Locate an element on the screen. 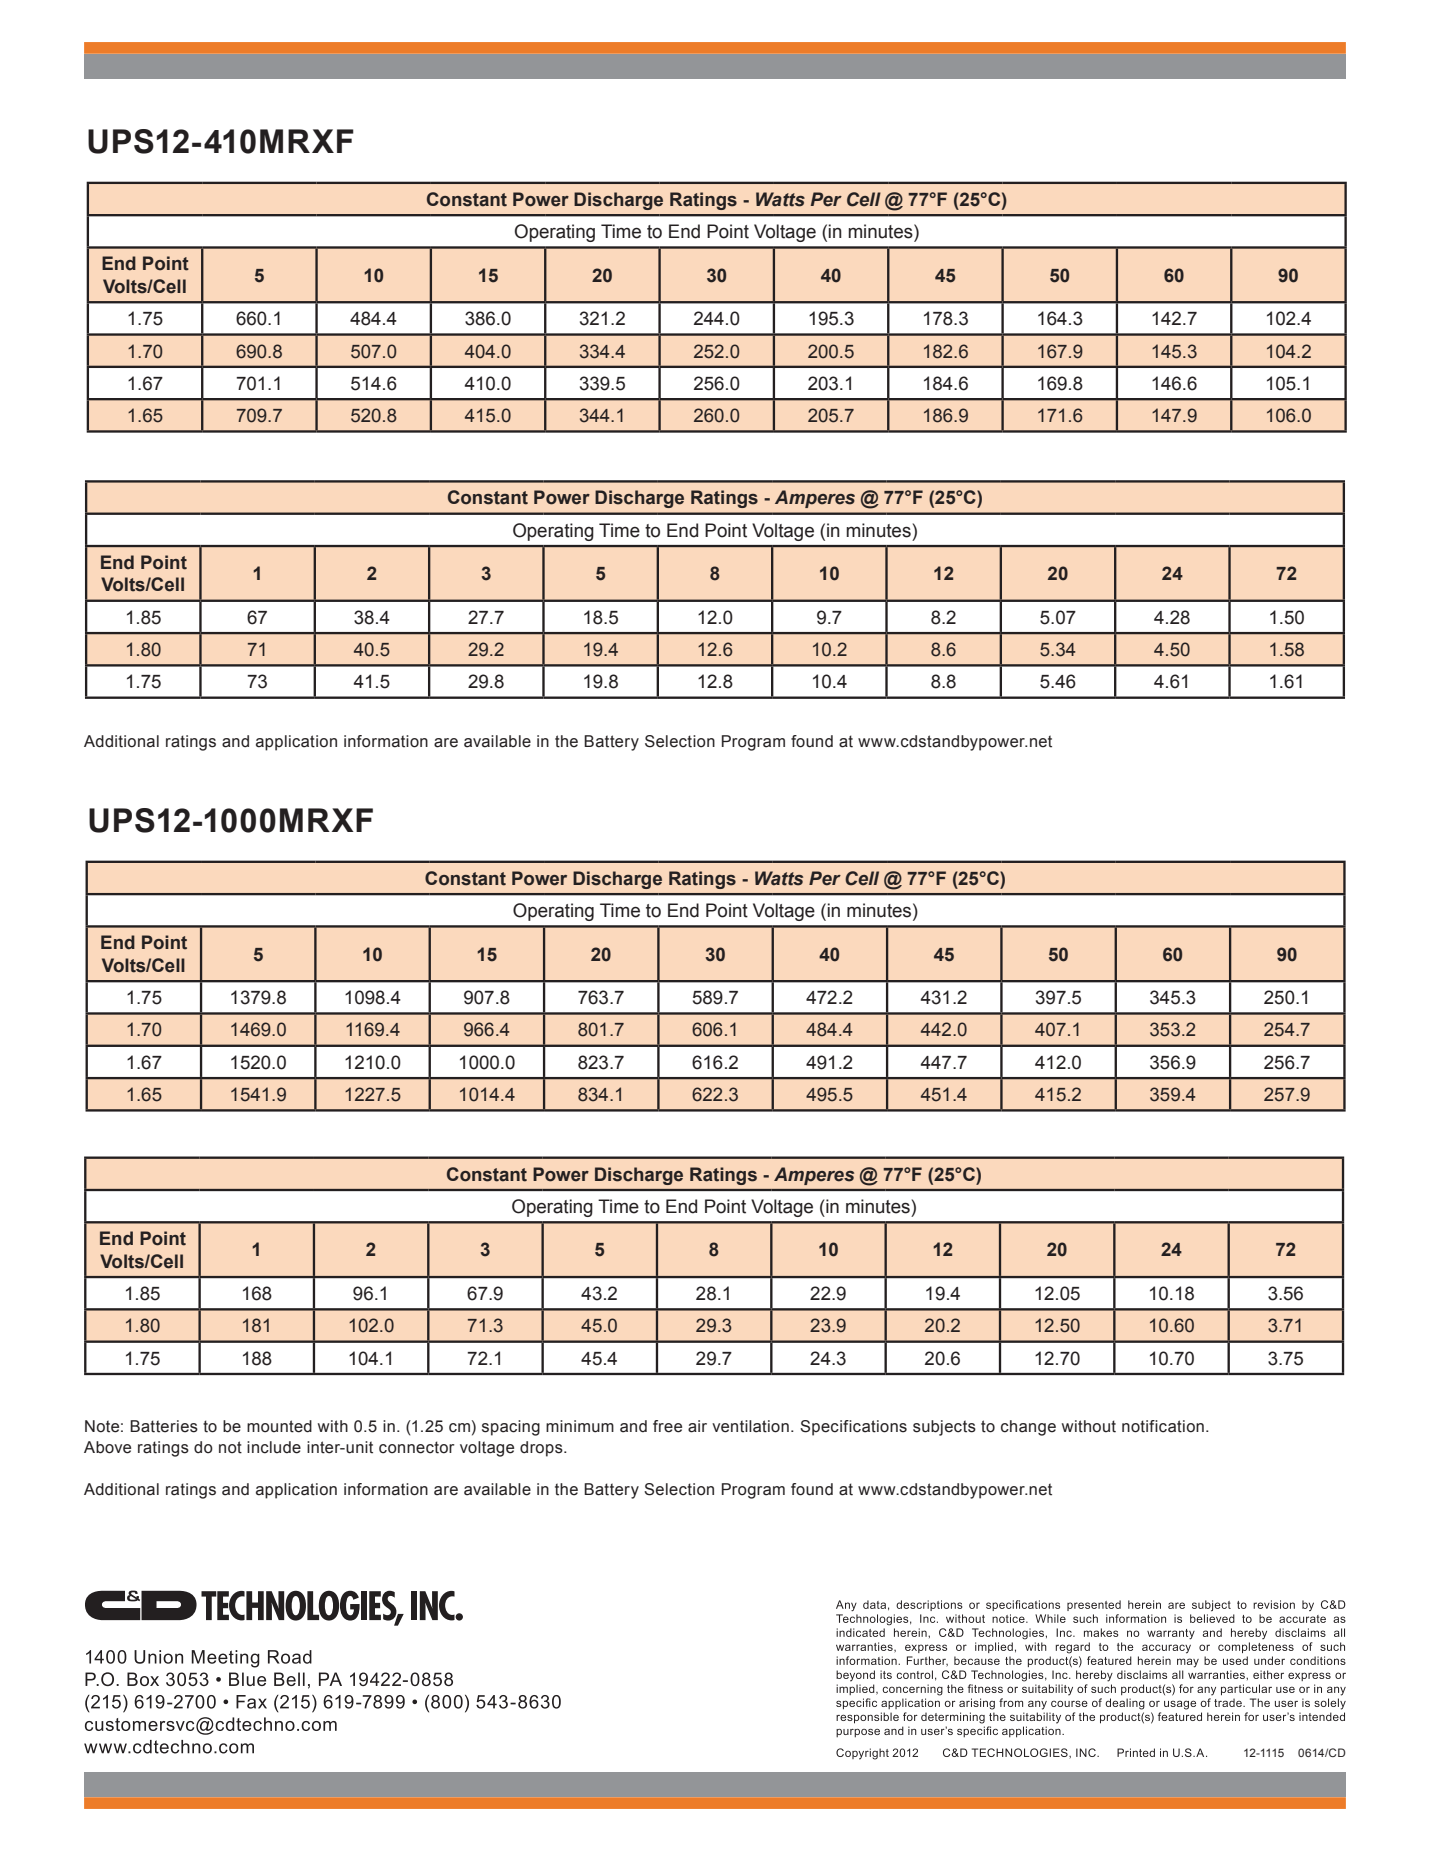 The image size is (1430, 1851). subjects is located at coordinates (944, 1428).
